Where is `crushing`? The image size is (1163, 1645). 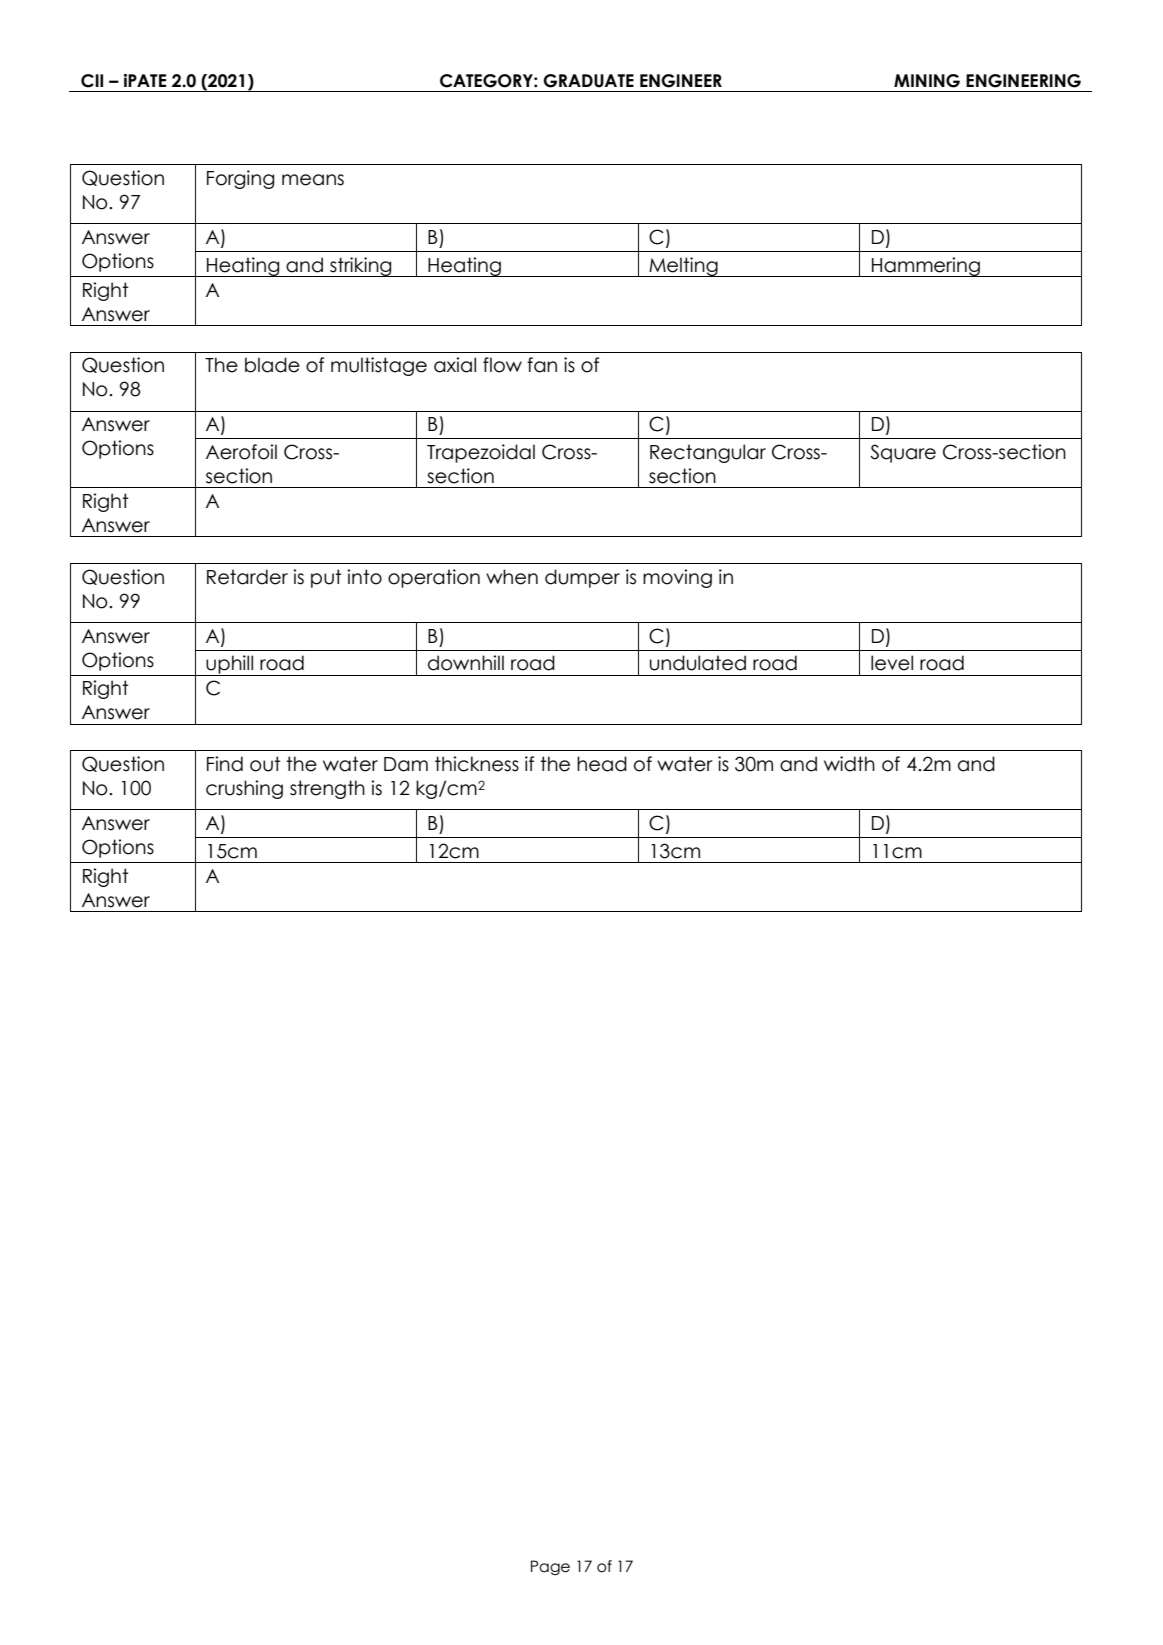 crushing is located at coordinates (244, 789).
